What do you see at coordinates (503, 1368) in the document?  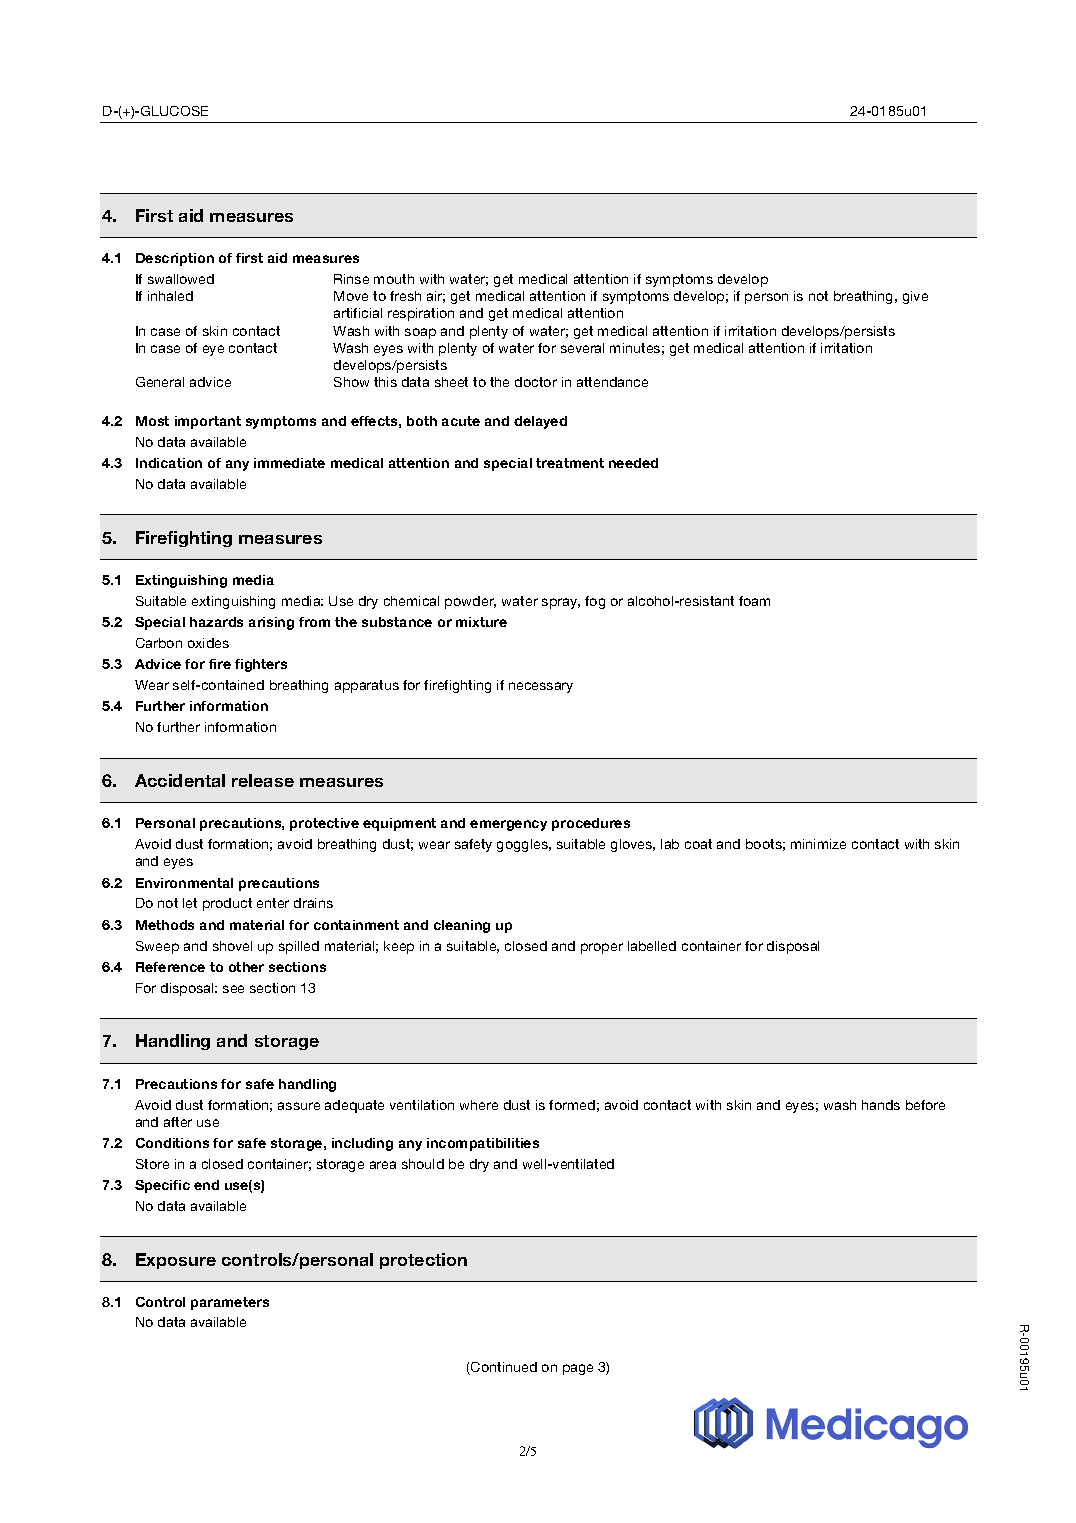 I see `Continued` at bounding box center [503, 1368].
